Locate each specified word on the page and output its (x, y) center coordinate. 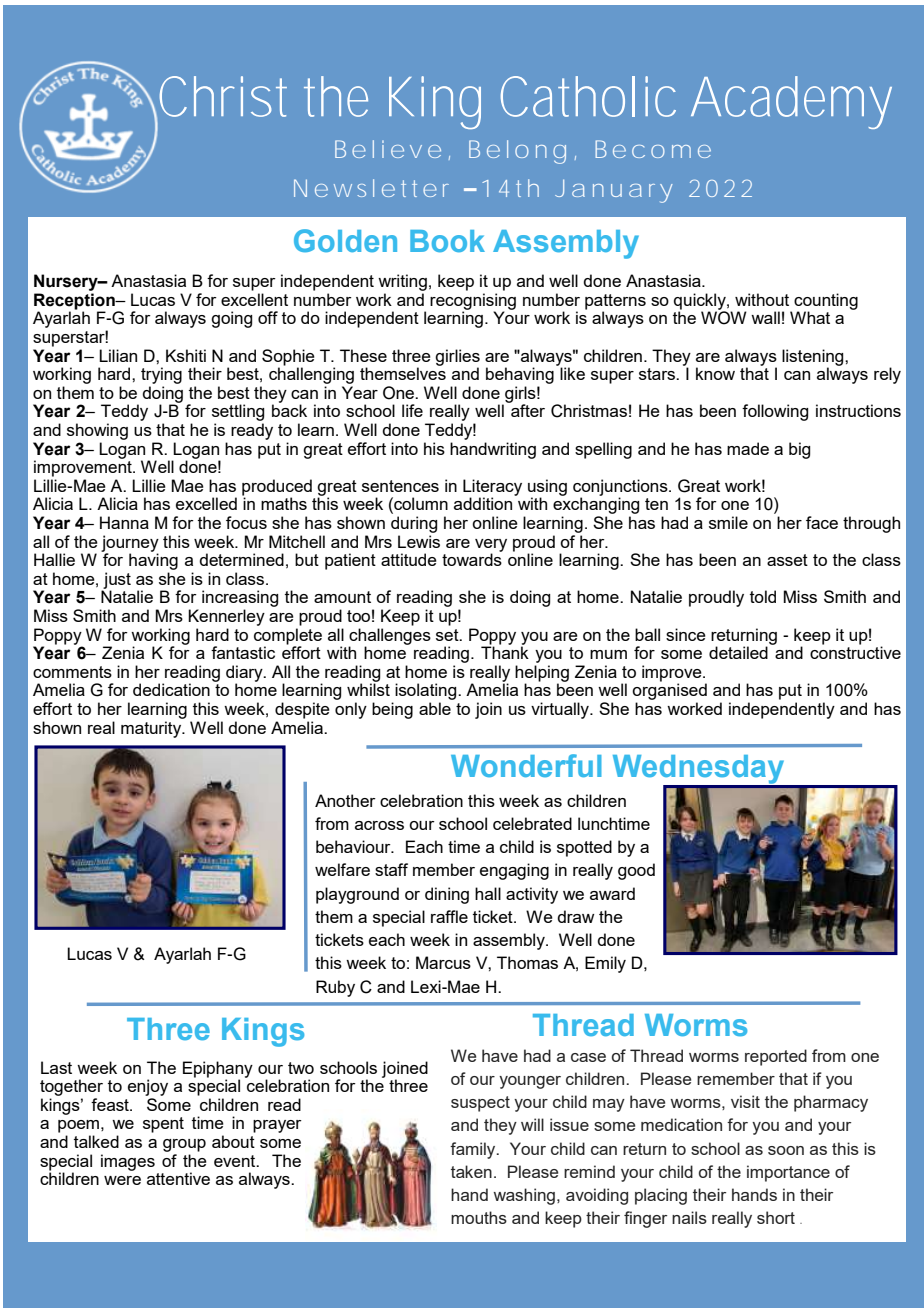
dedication (171, 689)
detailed (738, 652)
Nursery (67, 282)
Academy (791, 102)
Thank (505, 651)
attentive (178, 1178)
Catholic (588, 96)
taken (471, 1171)
